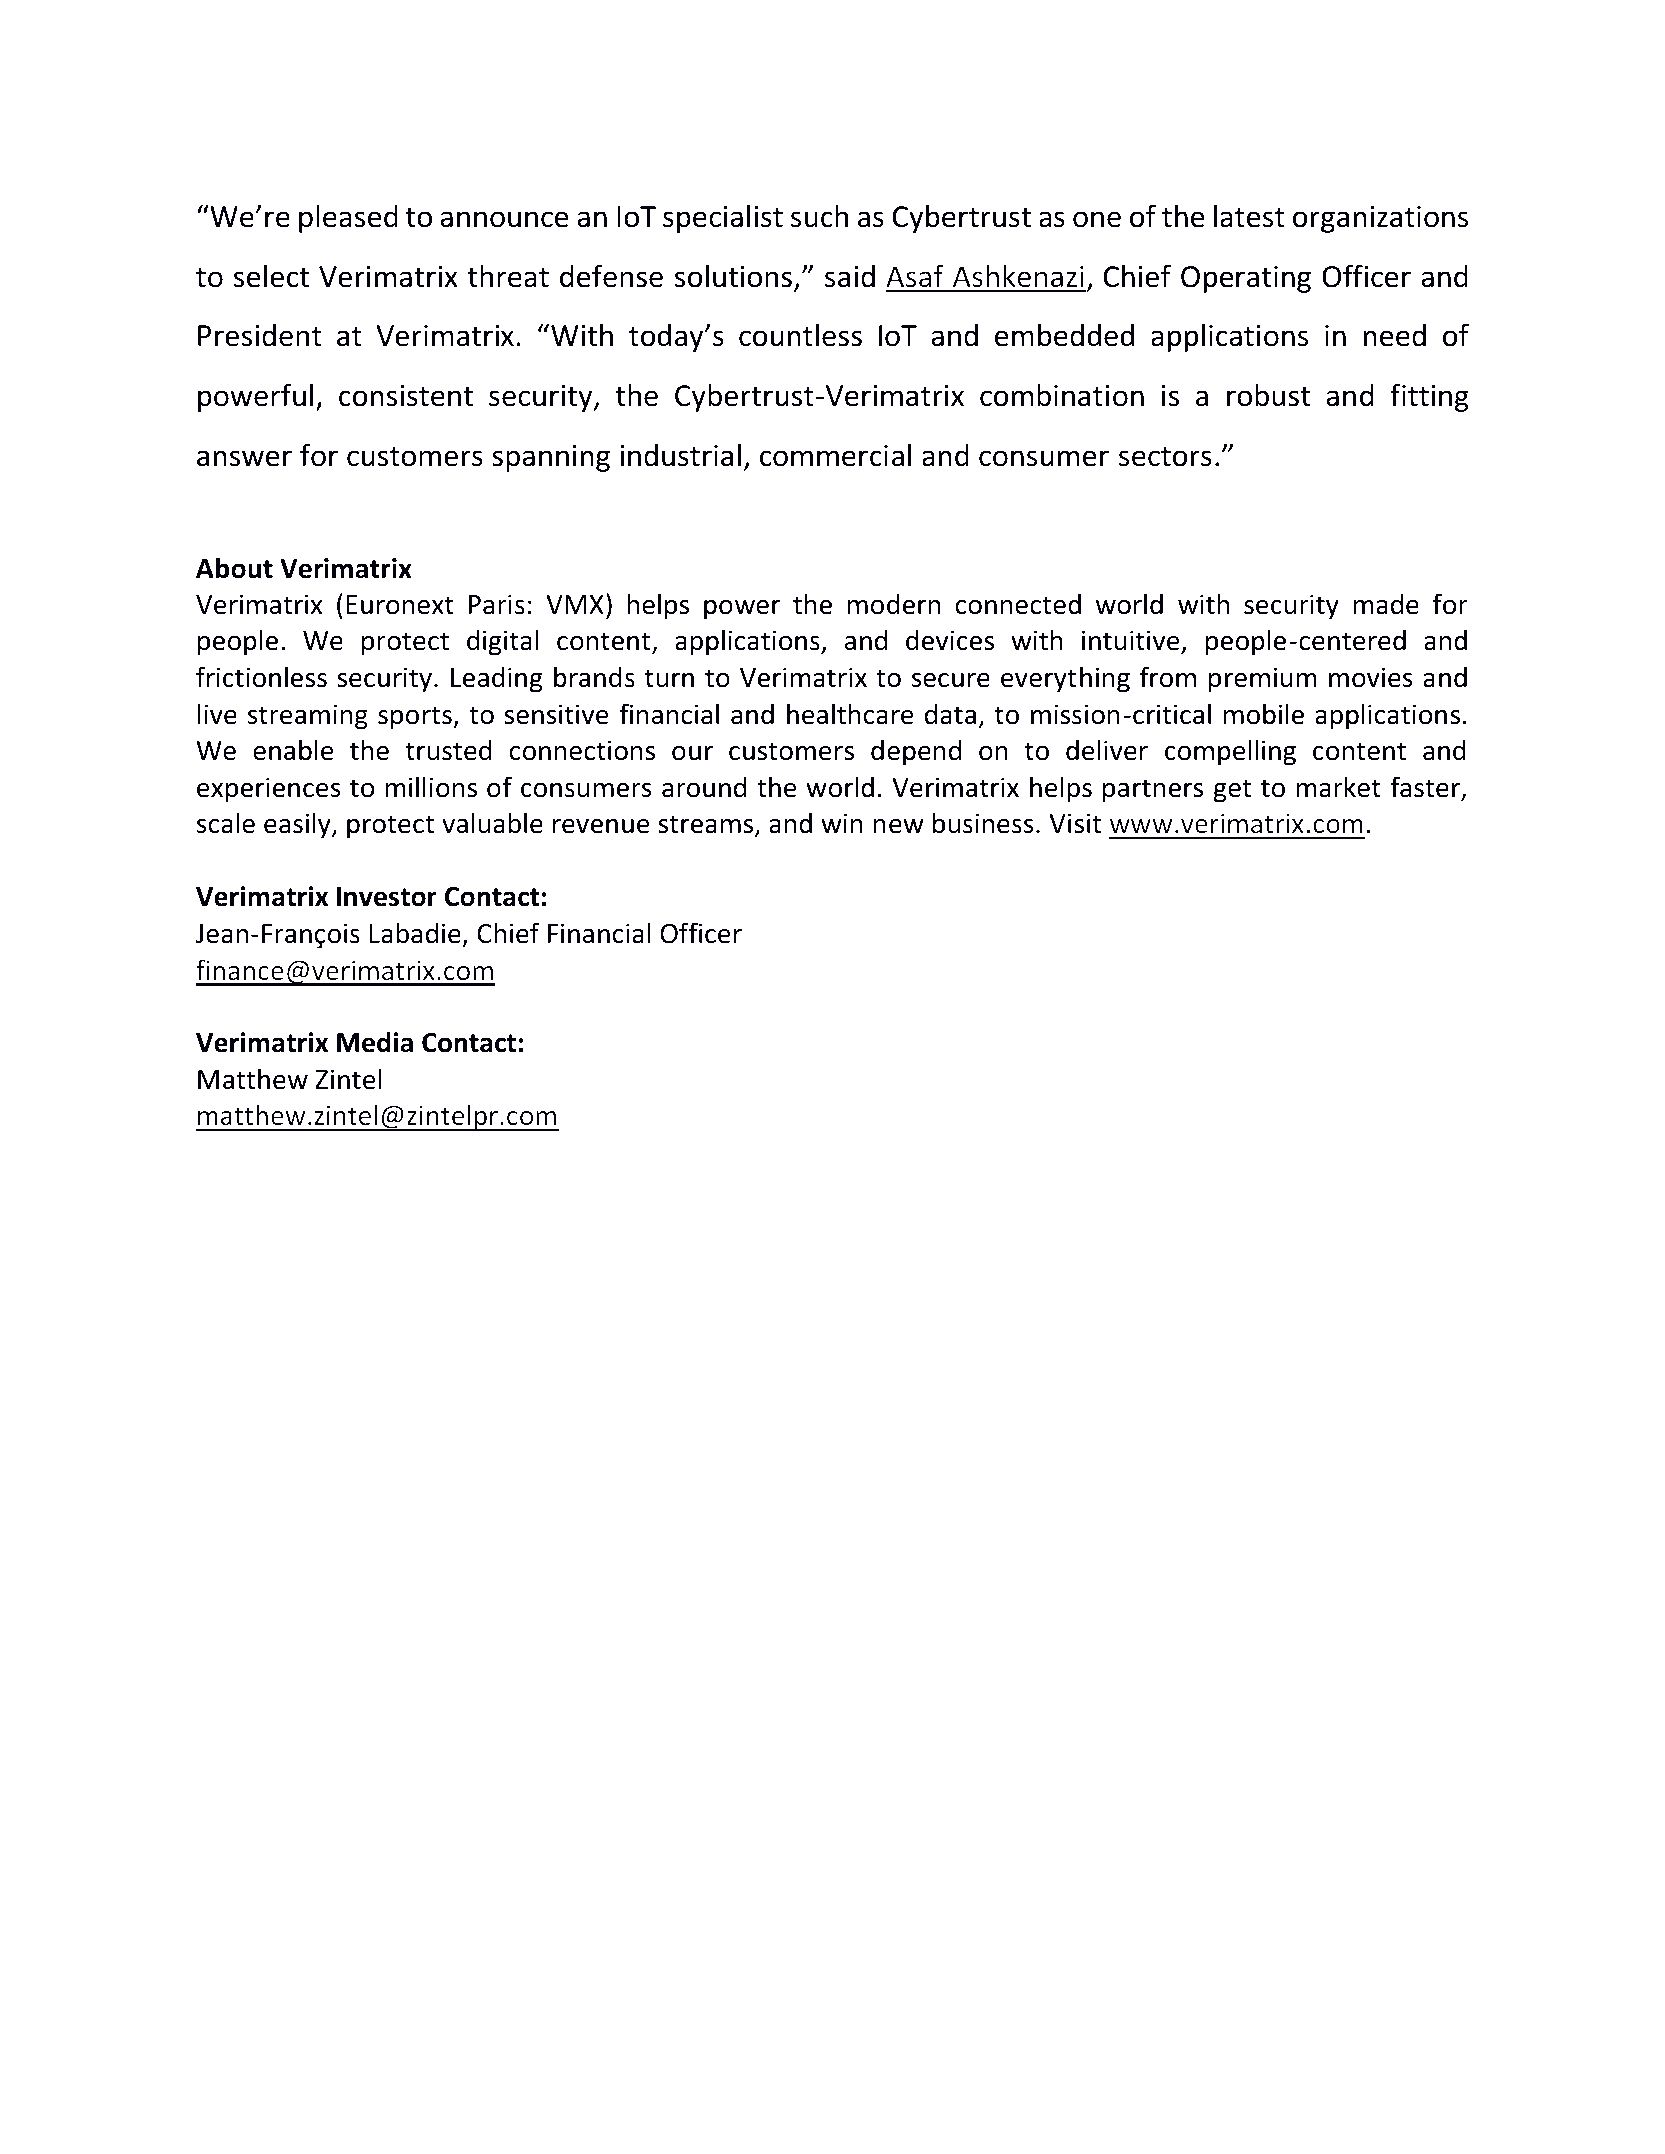  I want to click on Visit, so click(1075, 823).
